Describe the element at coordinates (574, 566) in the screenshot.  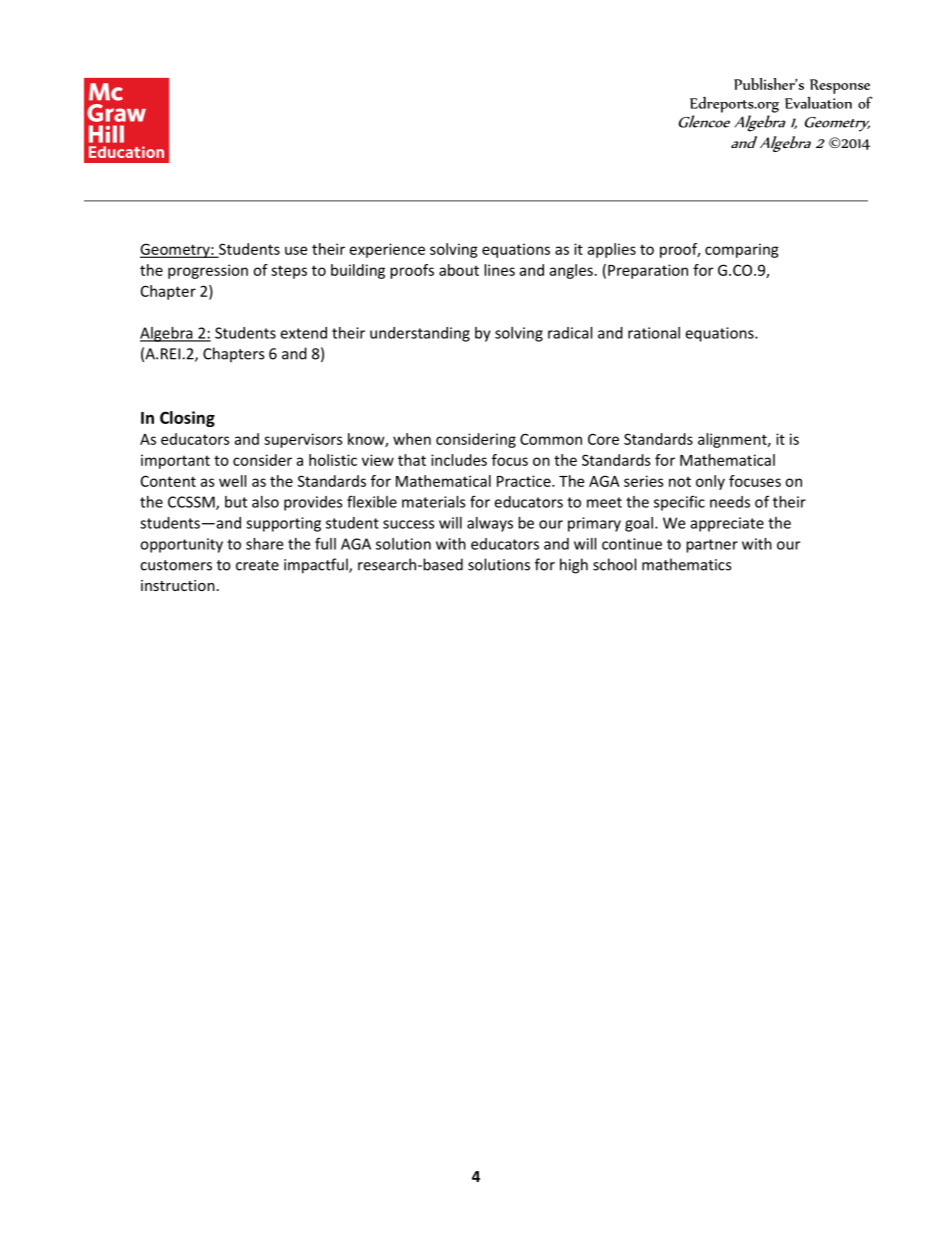
I see `high` at that location.
